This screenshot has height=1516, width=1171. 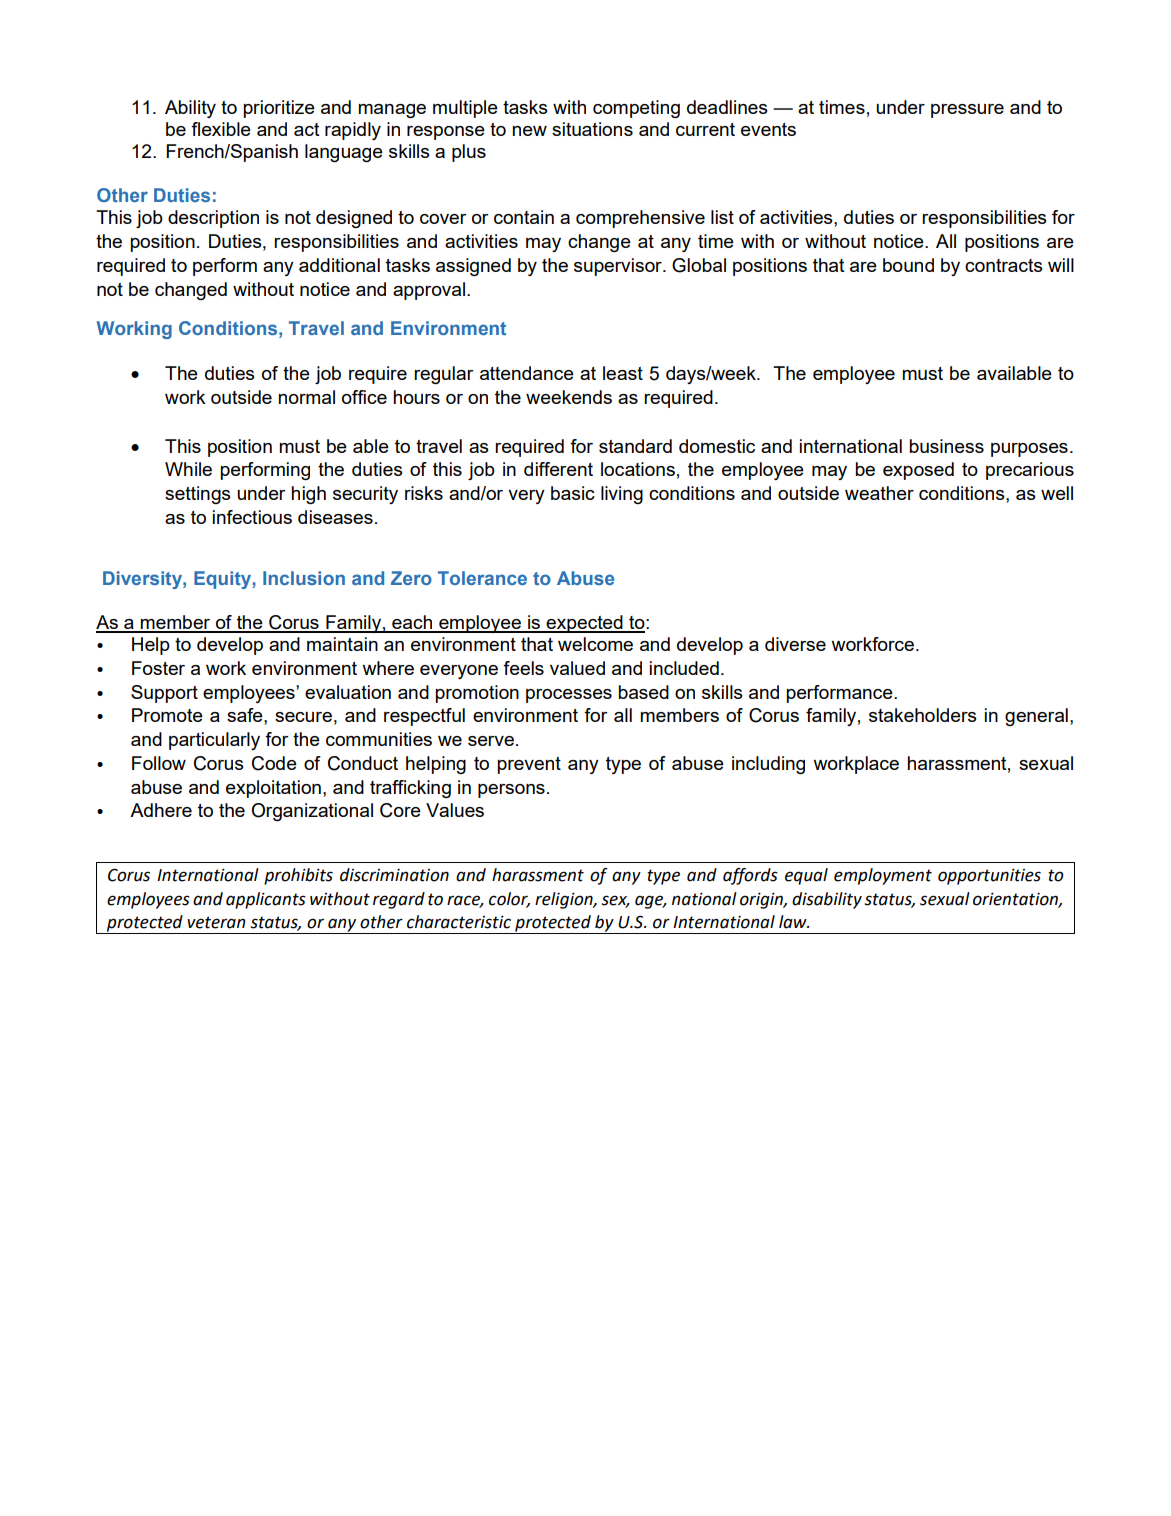 I want to click on applicants, so click(x=266, y=900).
